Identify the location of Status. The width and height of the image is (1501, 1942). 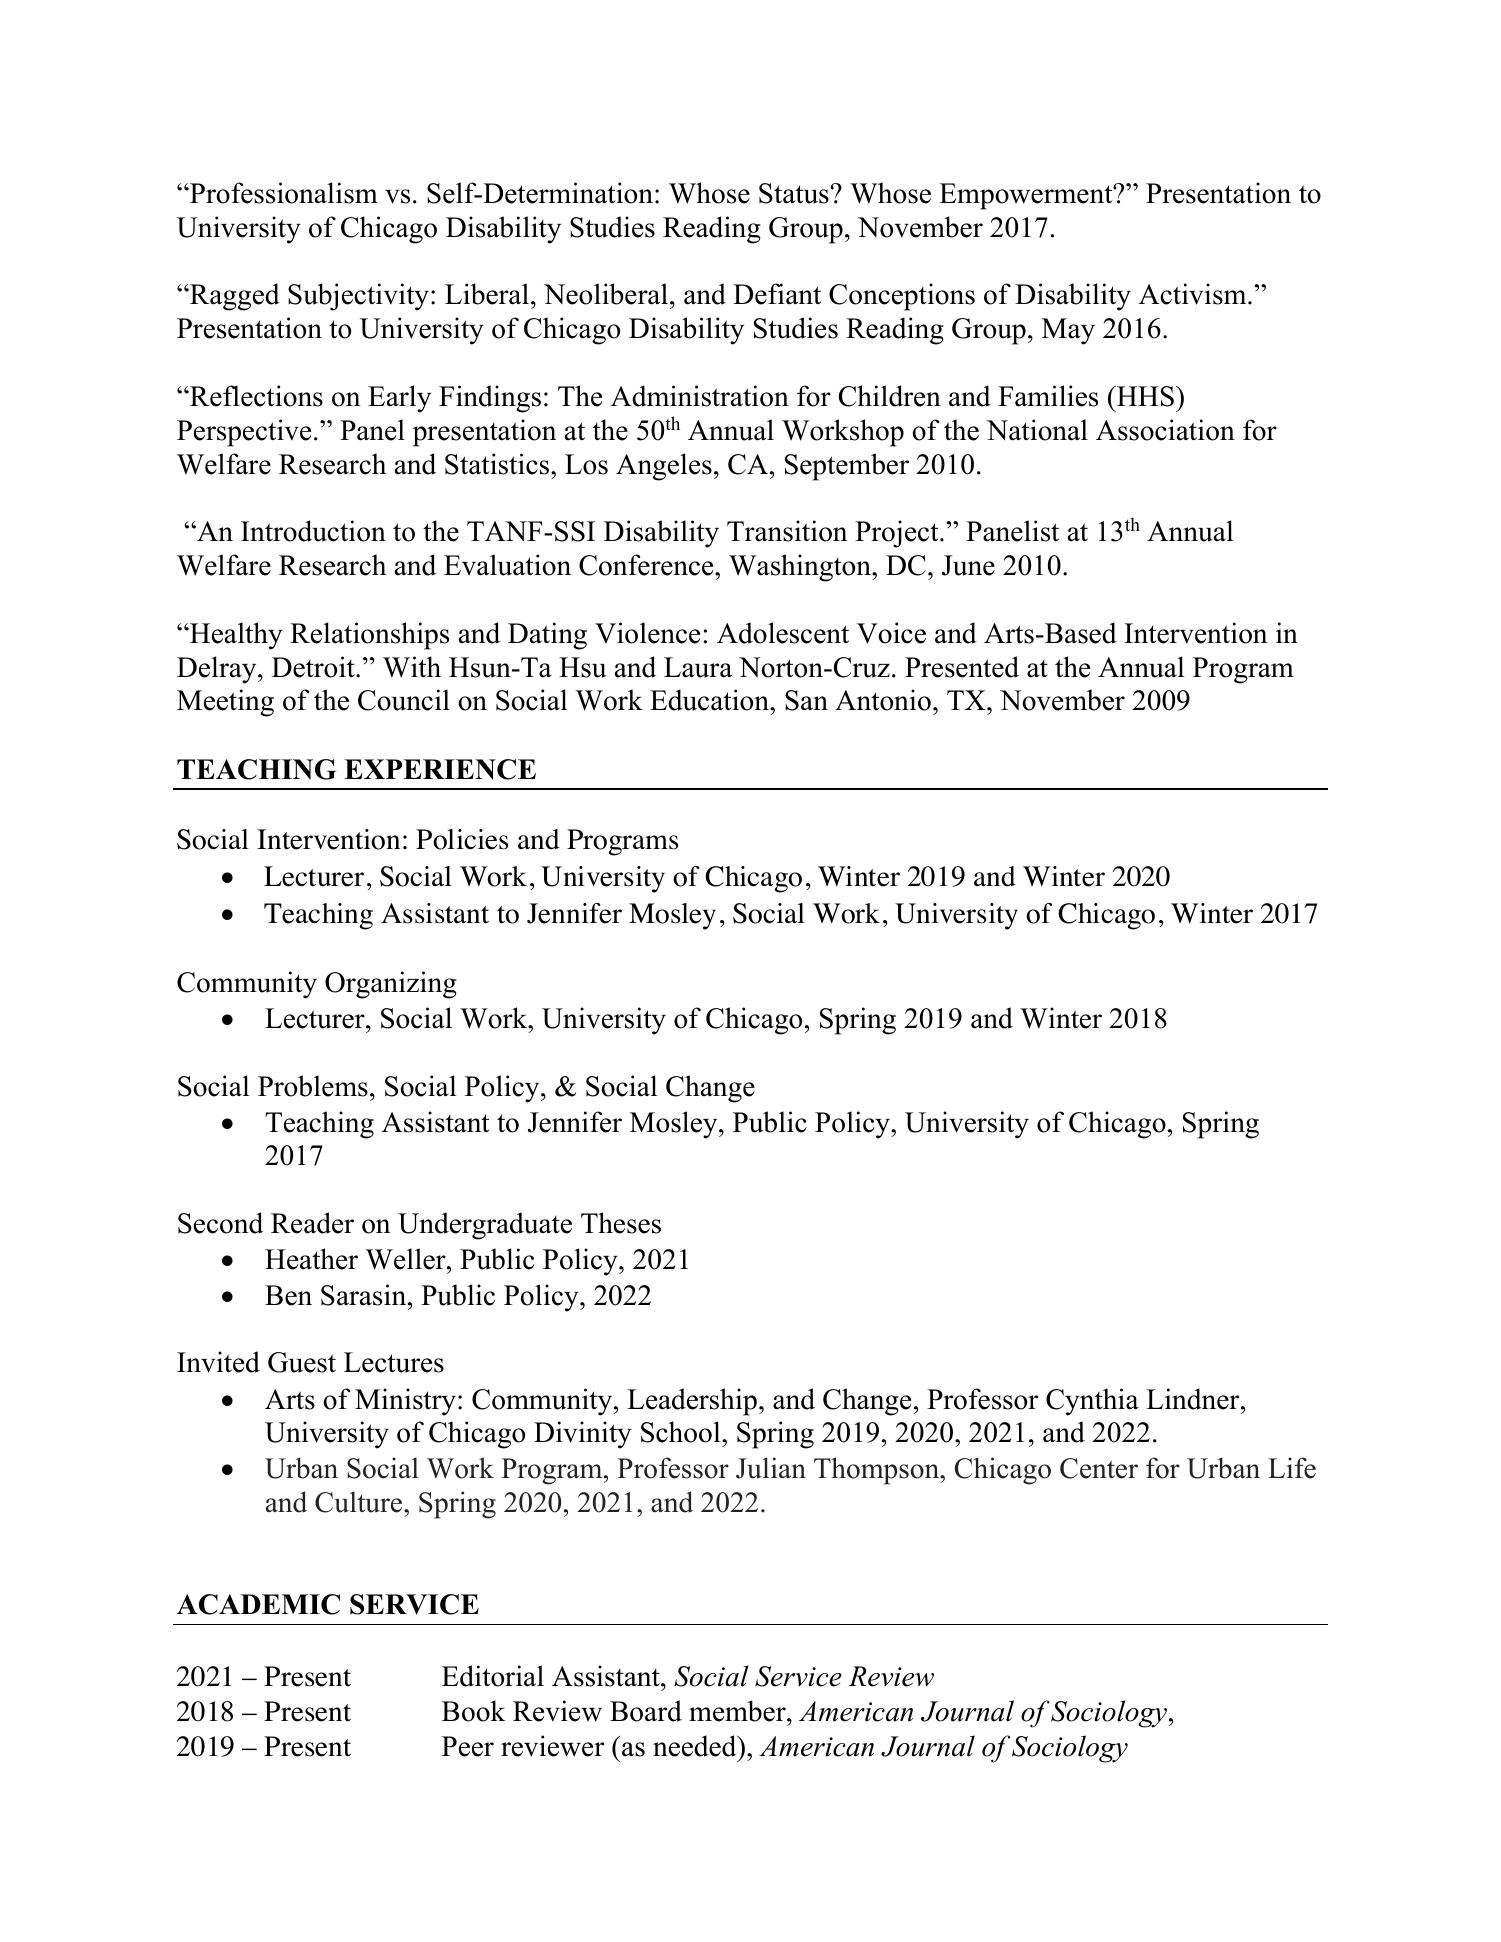
(794, 193).
